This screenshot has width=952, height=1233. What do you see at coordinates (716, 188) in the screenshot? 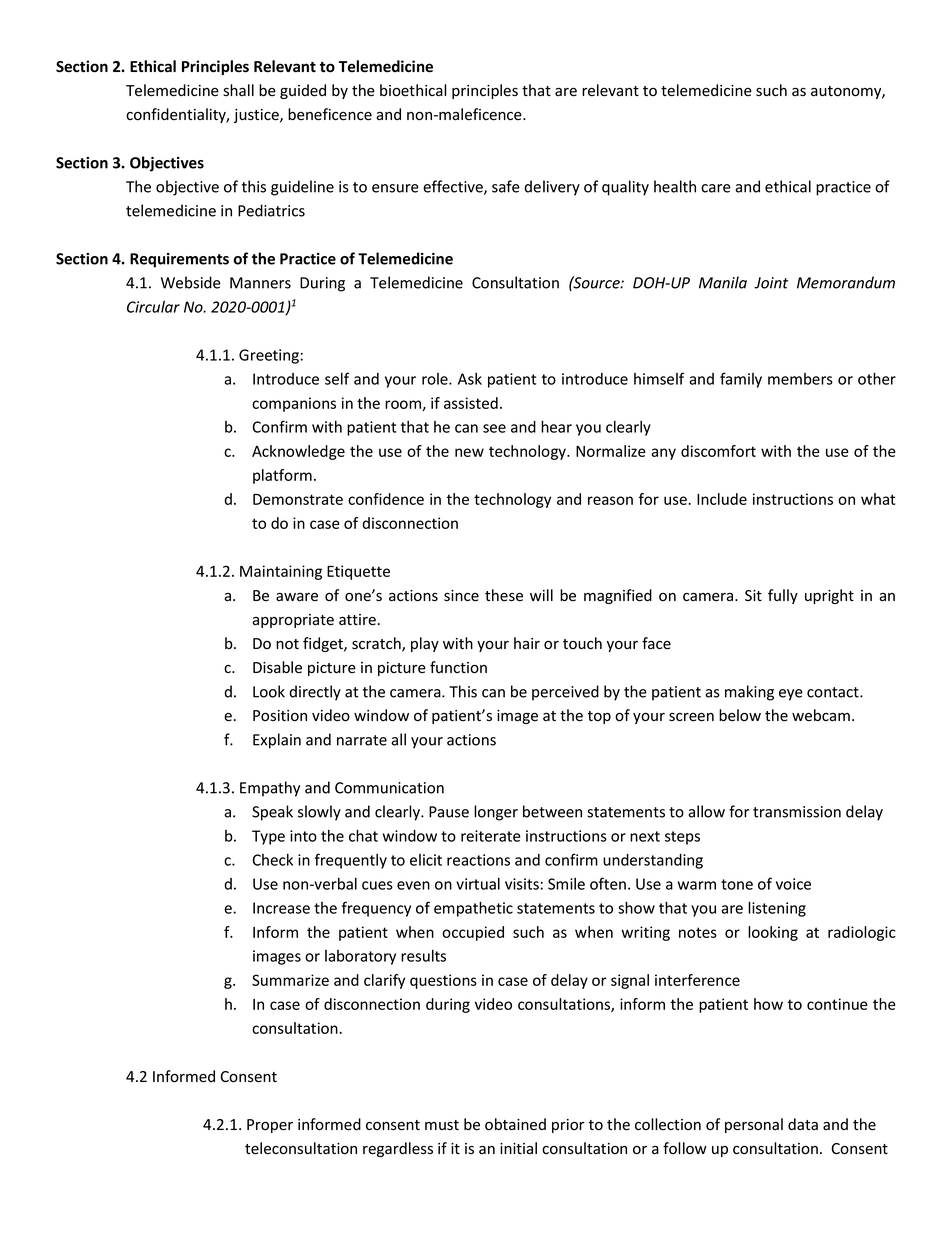
I see `care` at bounding box center [716, 188].
